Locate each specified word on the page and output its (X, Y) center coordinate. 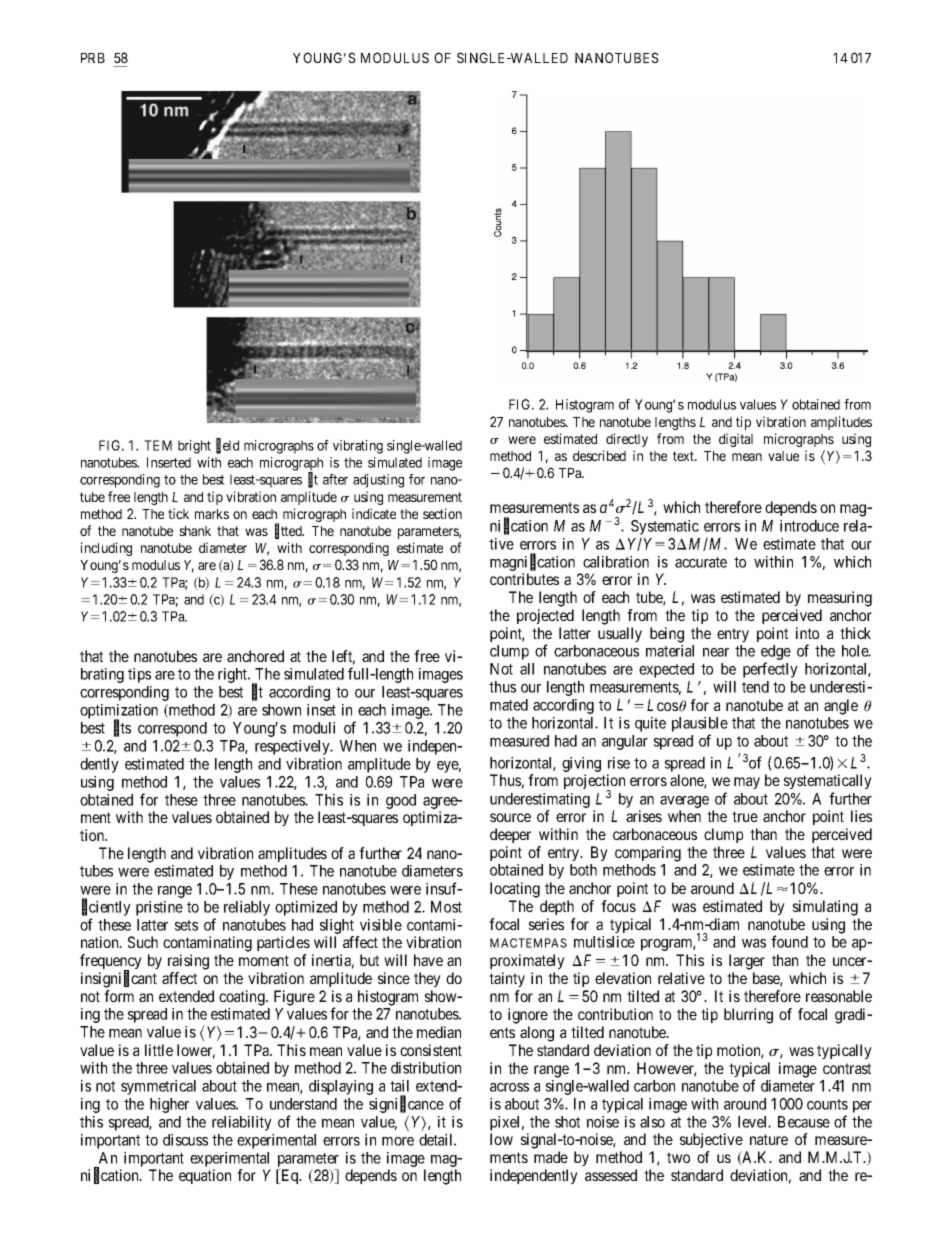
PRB (93, 58)
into (807, 633)
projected (545, 616)
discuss (185, 1140)
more (398, 1141)
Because (804, 1122)
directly (627, 440)
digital (736, 440)
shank (195, 531)
